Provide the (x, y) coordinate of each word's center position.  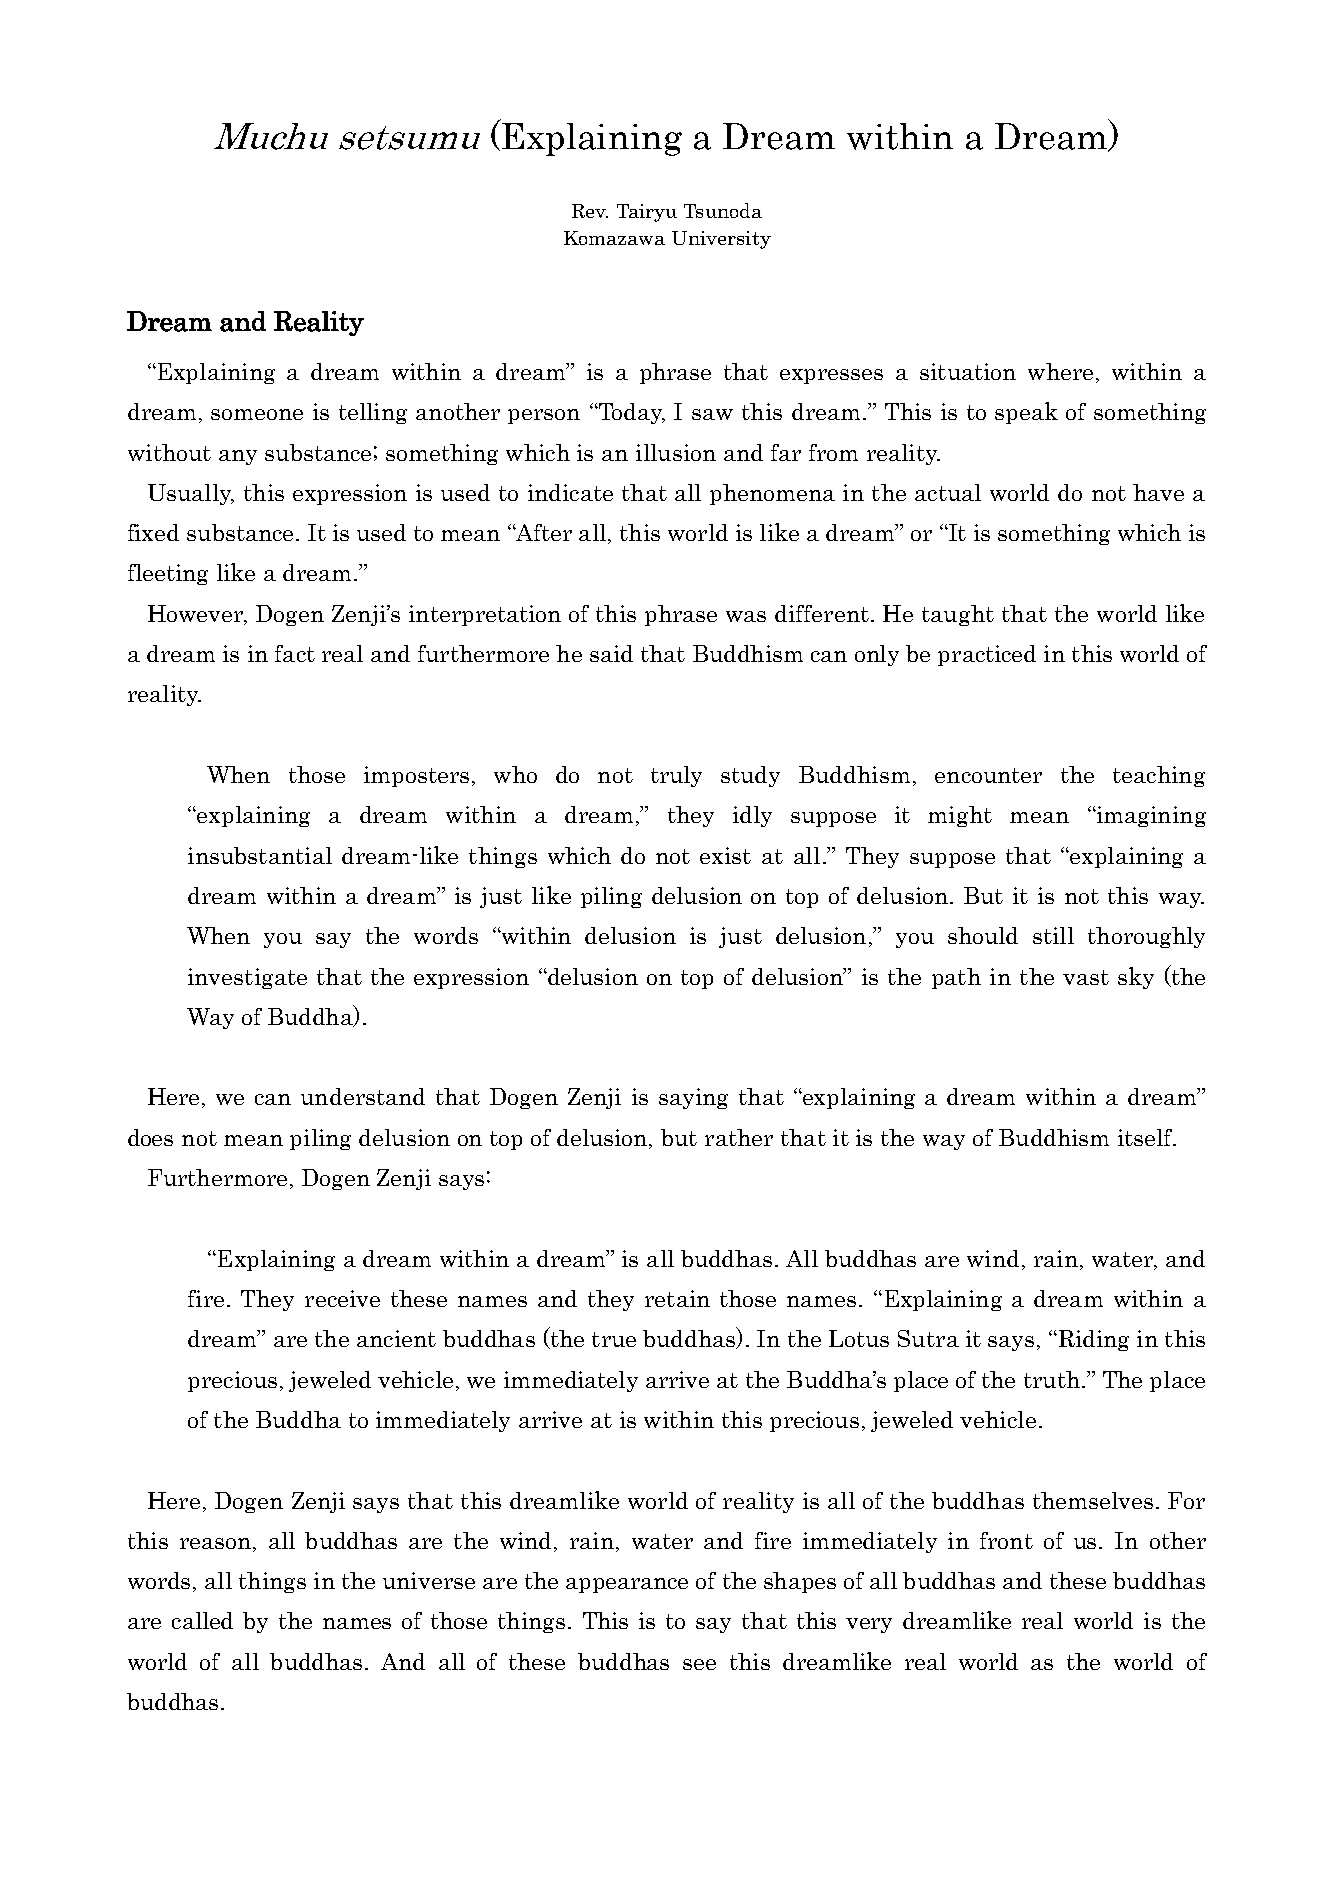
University (721, 240)
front (1006, 1540)
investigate (247, 978)
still (1053, 935)
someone (257, 414)
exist (725, 855)
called (202, 1620)
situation (968, 371)
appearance (627, 1585)
